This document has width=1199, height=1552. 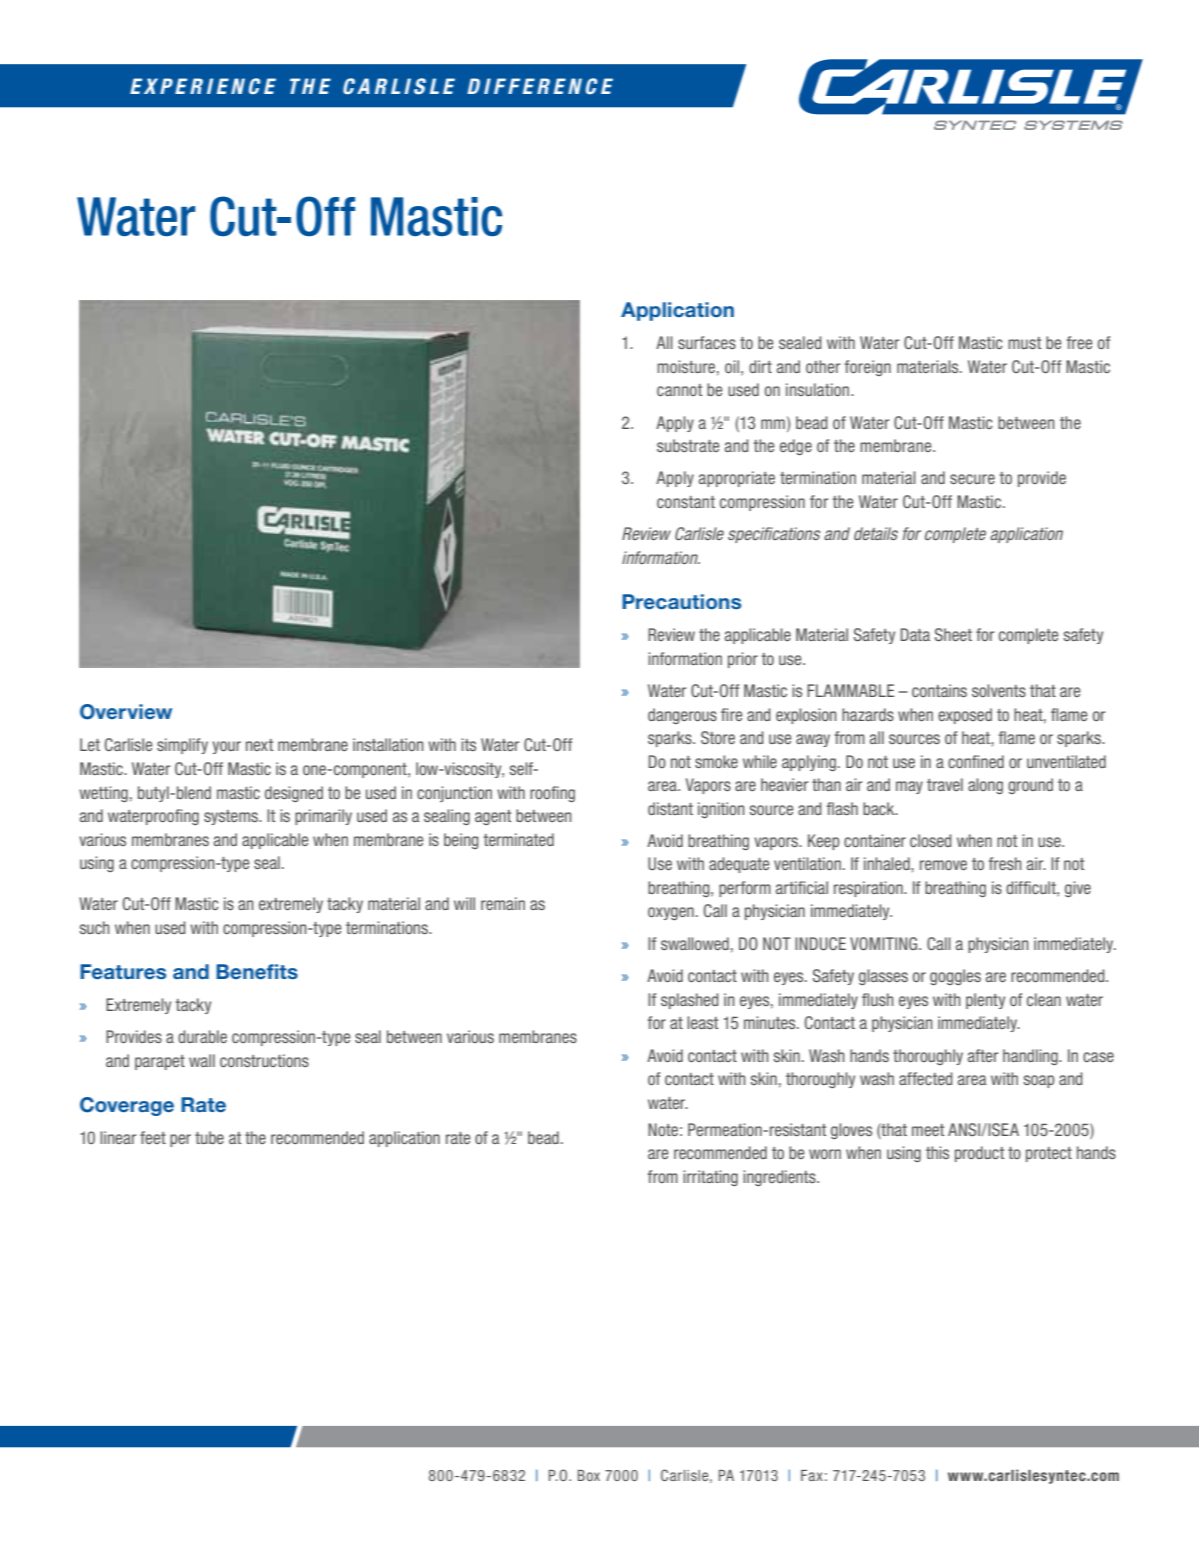 I want to click on cannot, so click(x=680, y=390).
